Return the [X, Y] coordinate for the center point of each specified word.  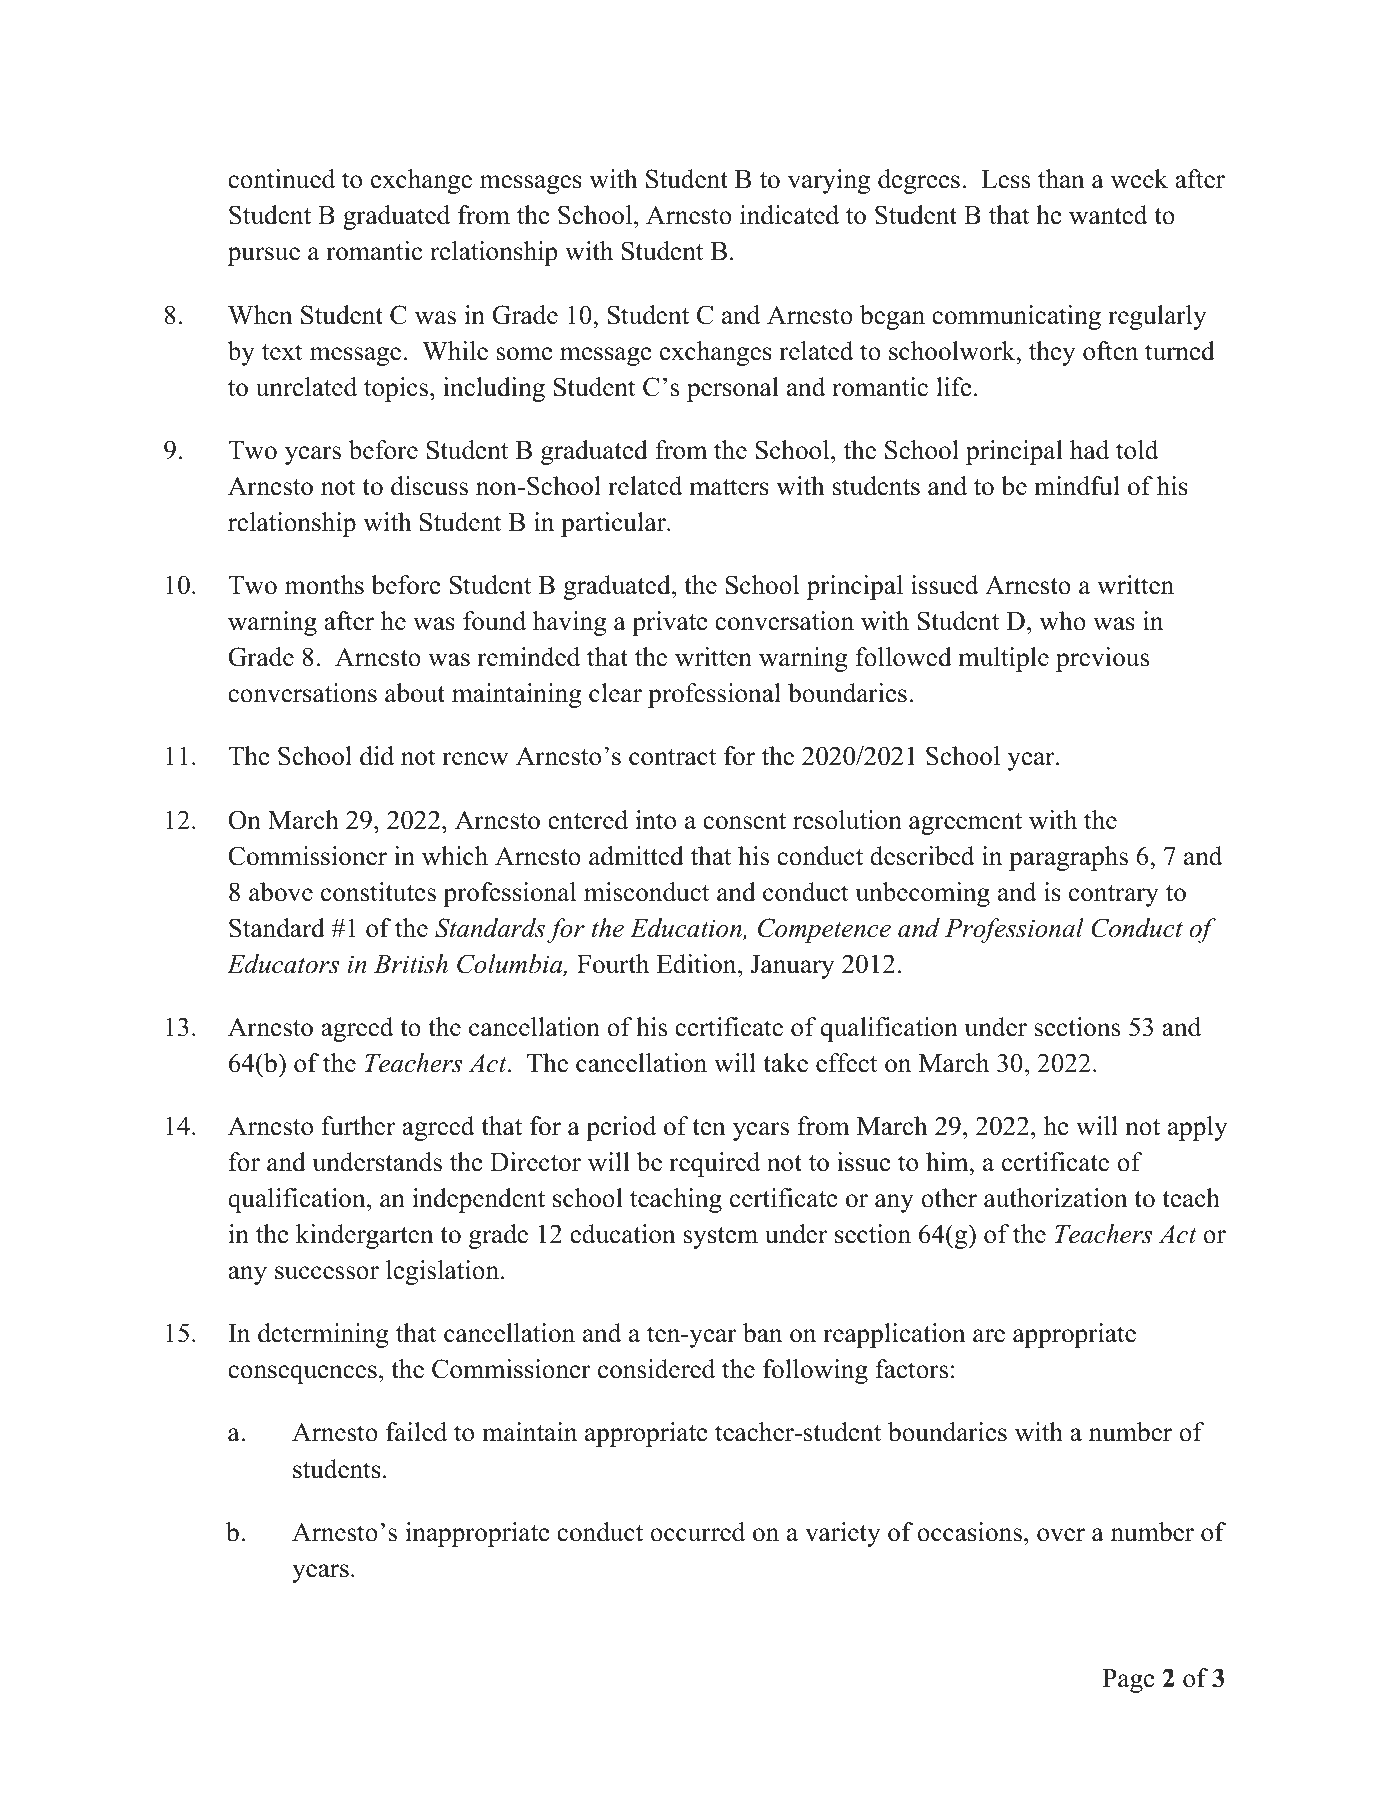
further [358, 1126]
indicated [789, 215]
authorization [1056, 1198]
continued [281, 179]
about [415, 693]
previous [1102, 659]
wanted [1108, 215]
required [714, 1164]
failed [416, 1432]
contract [672, 757]
